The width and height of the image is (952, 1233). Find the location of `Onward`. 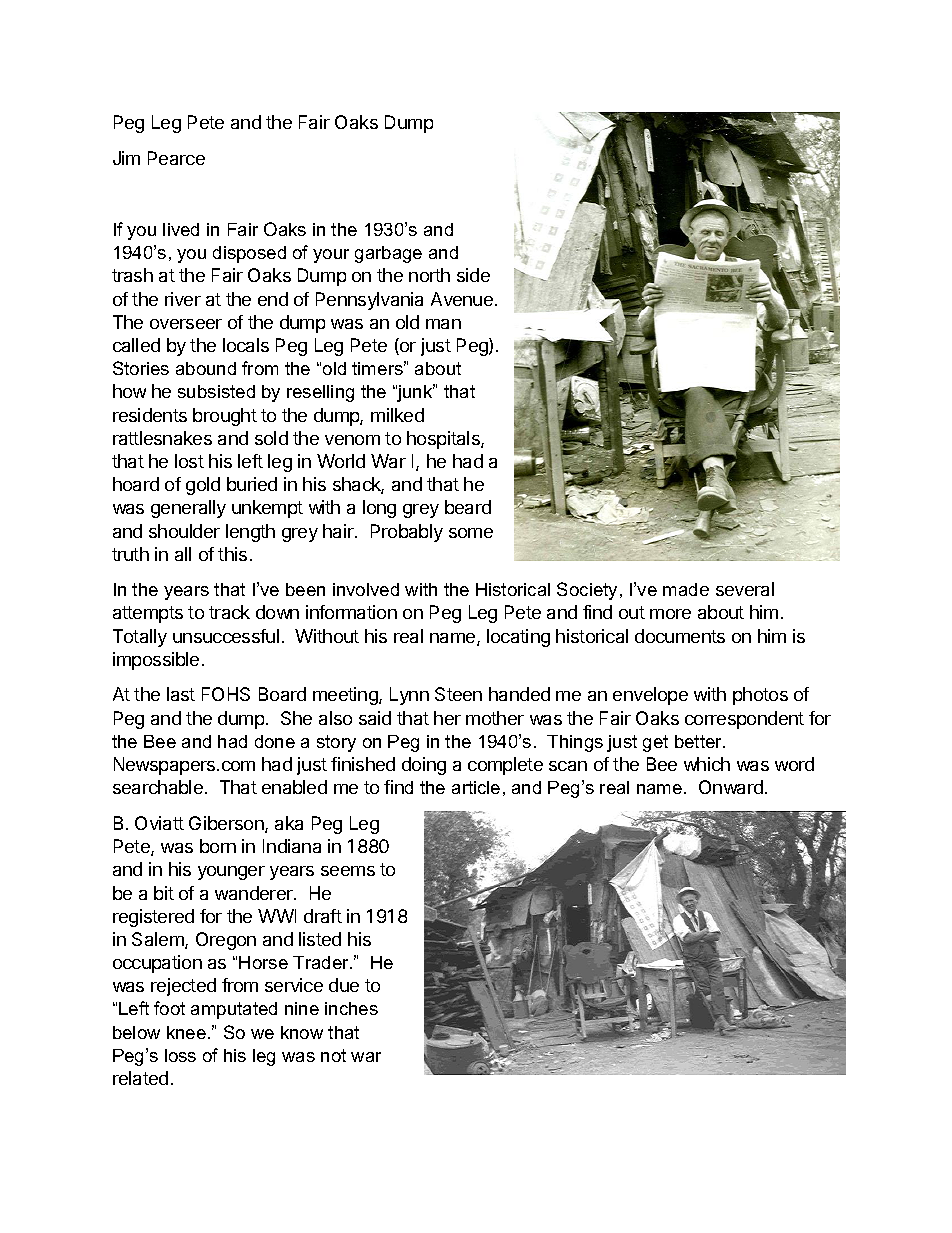

Onward is located at coordinates (731, 787).
